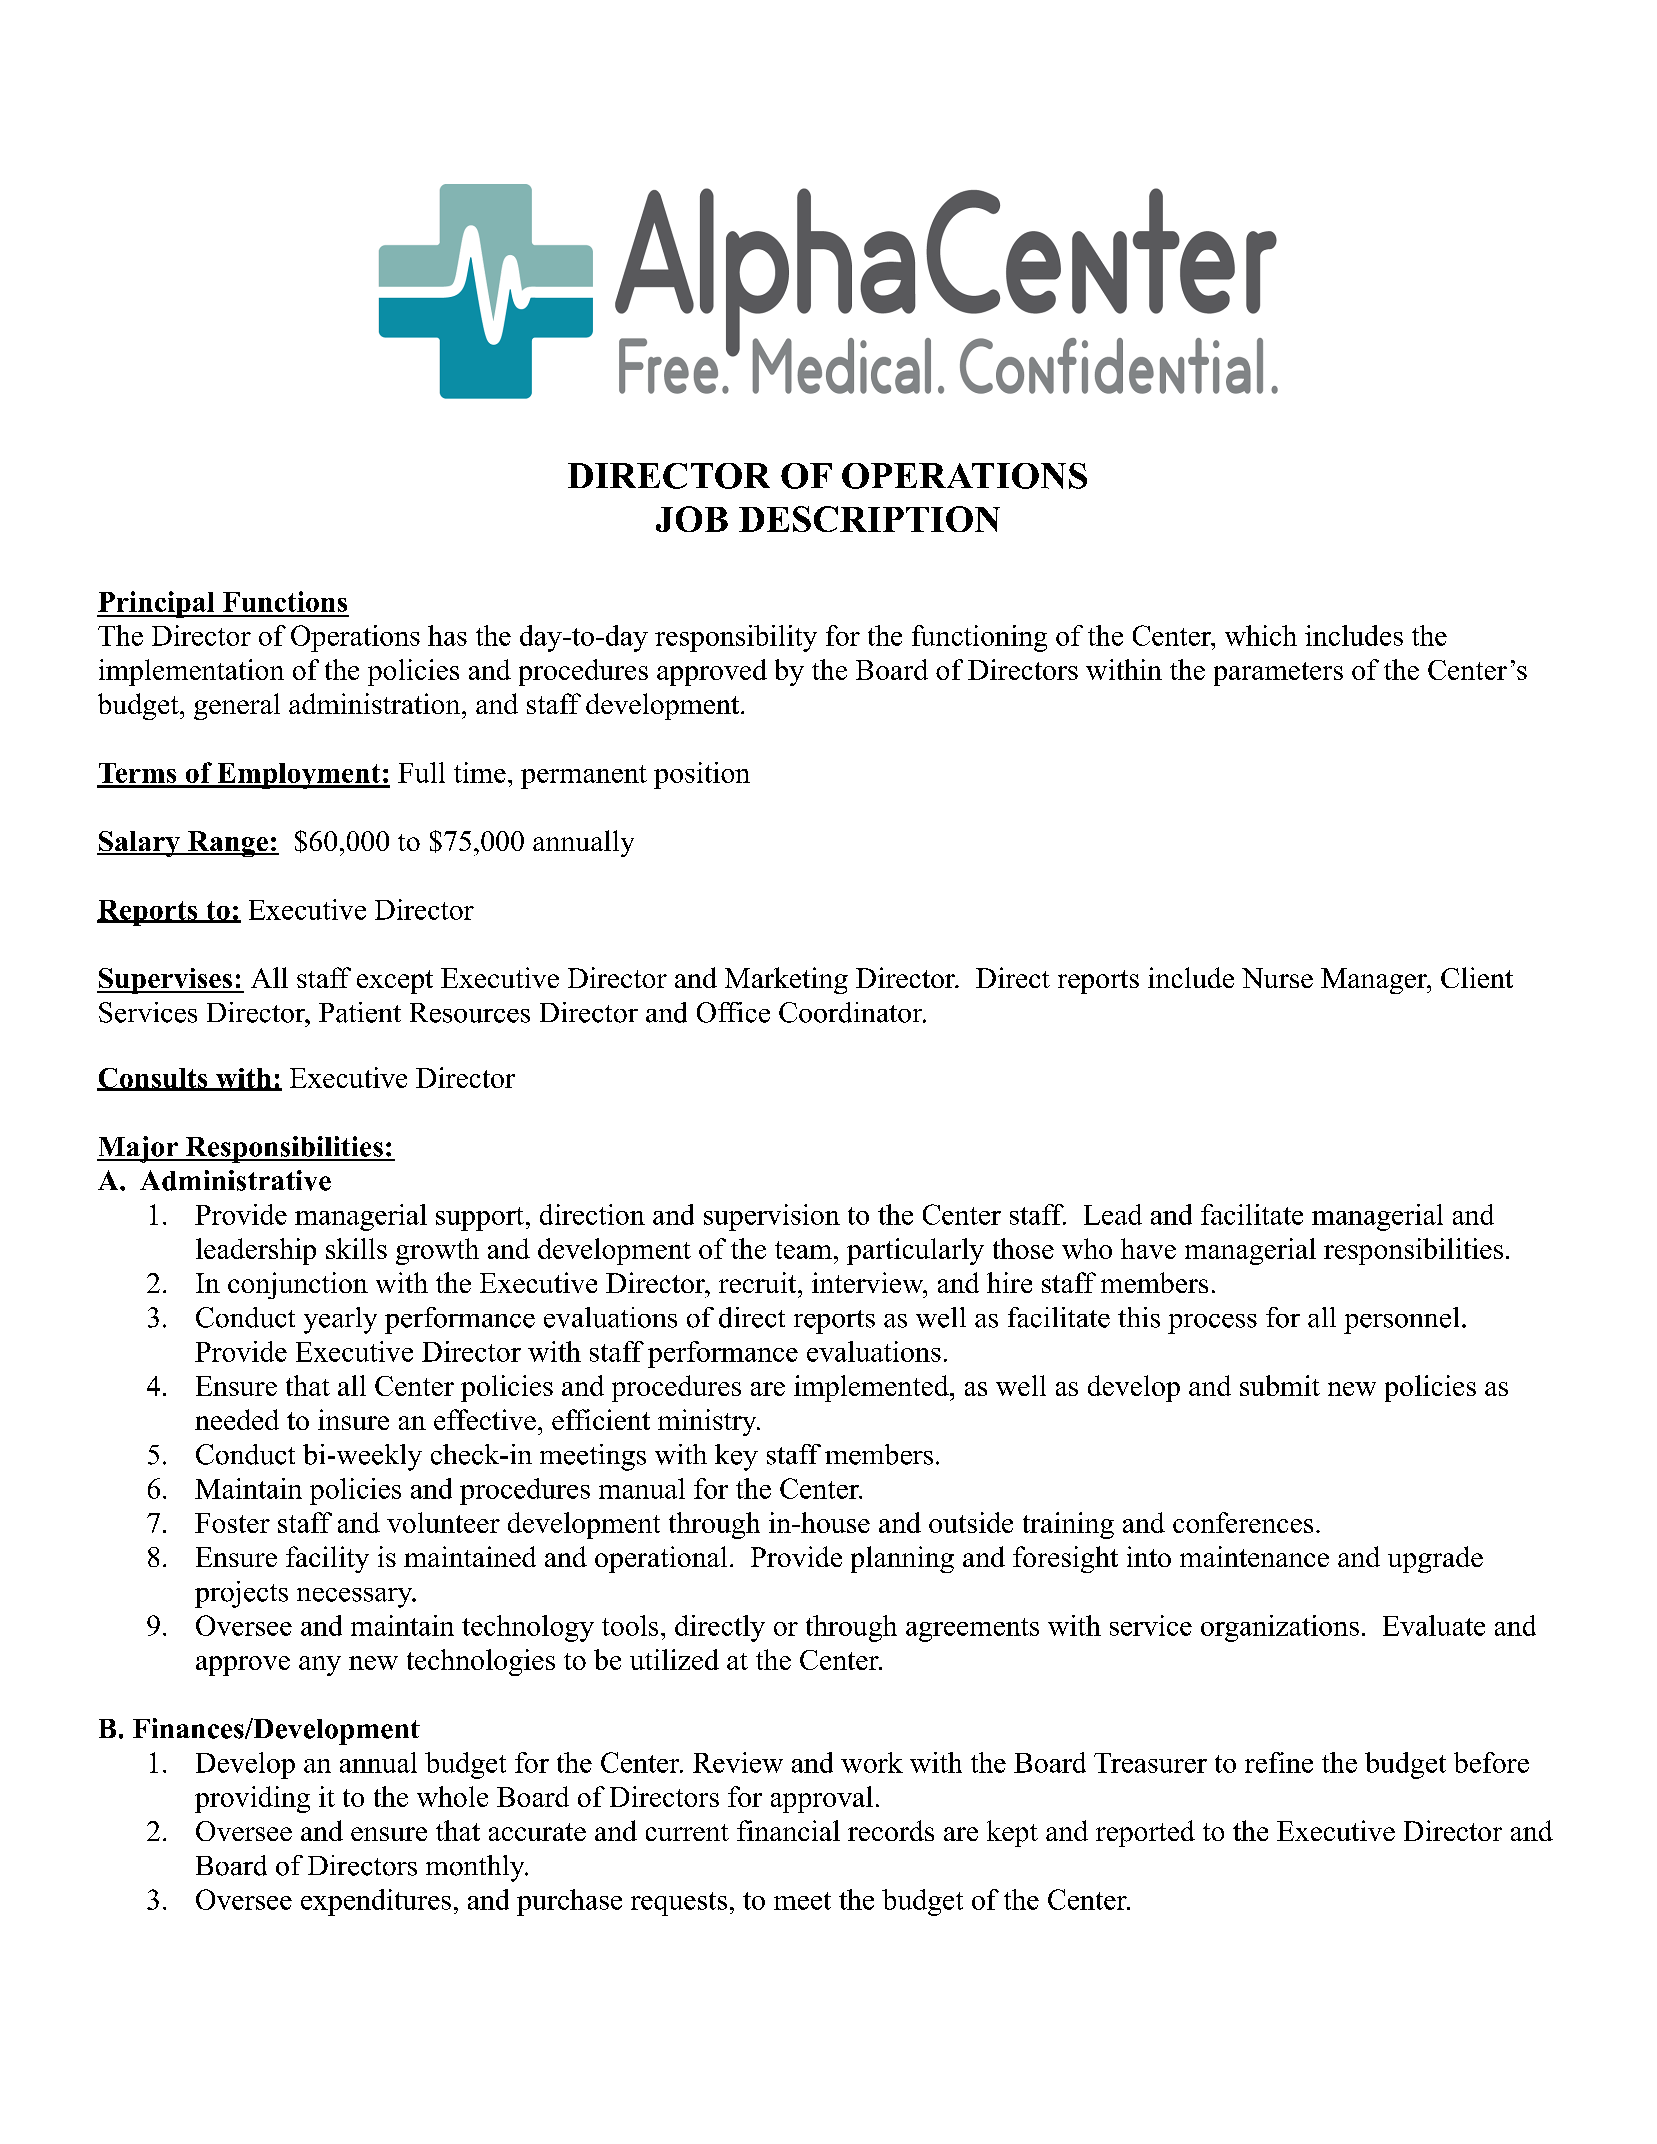  What do you see at coordinates (788, 1830) in the image?
I see `financial` at bounding box center [788, 1830].
